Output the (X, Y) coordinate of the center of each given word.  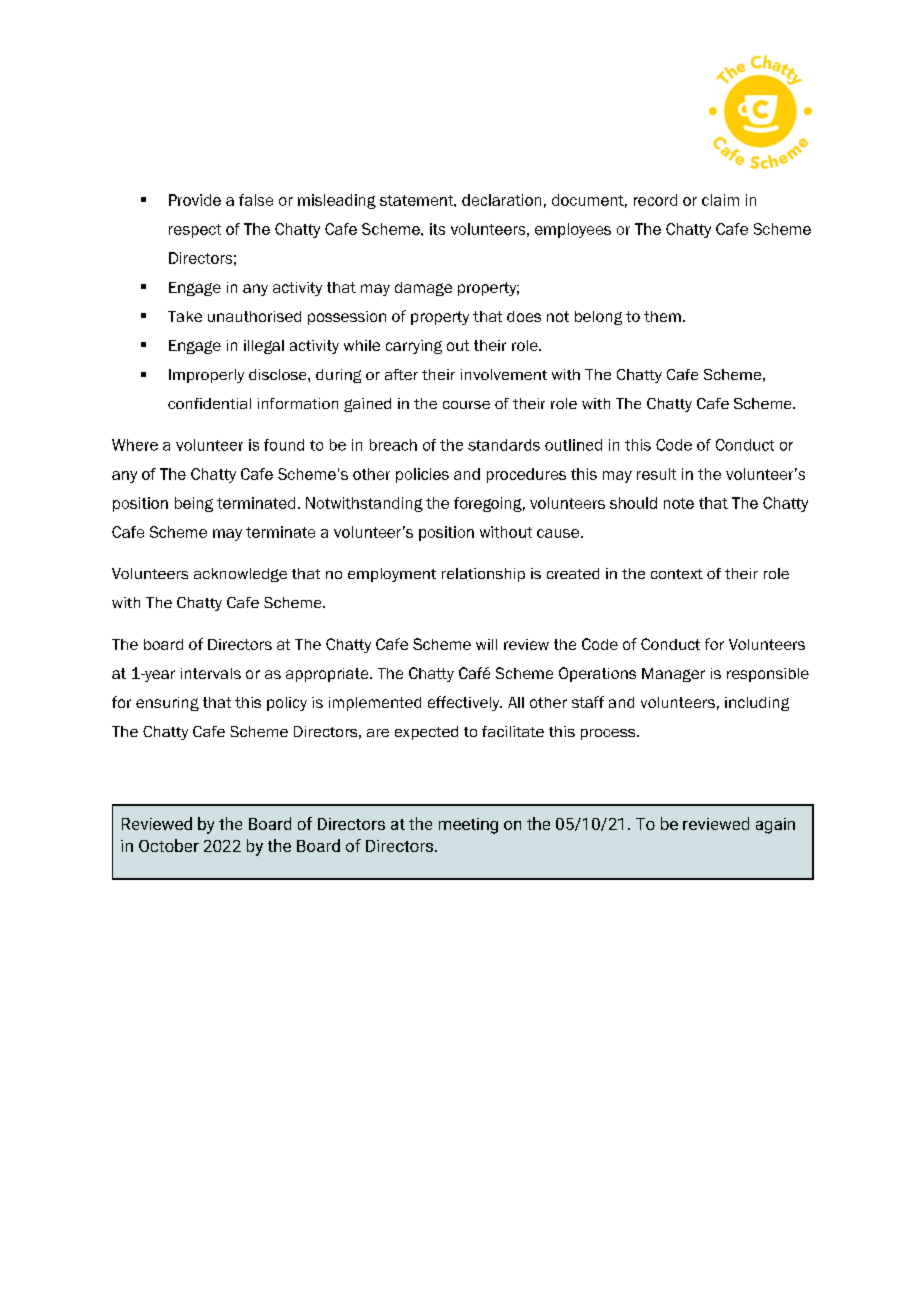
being (194, 504)
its (437, 229)
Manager (673, 675)
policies (422, 475)
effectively (465, 703)
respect (195, 231)
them (662, 316)
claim (720, 200)
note (679, 503)
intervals (211, 673)
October (169, 845)
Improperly (206, 376)
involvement (504, 374)
